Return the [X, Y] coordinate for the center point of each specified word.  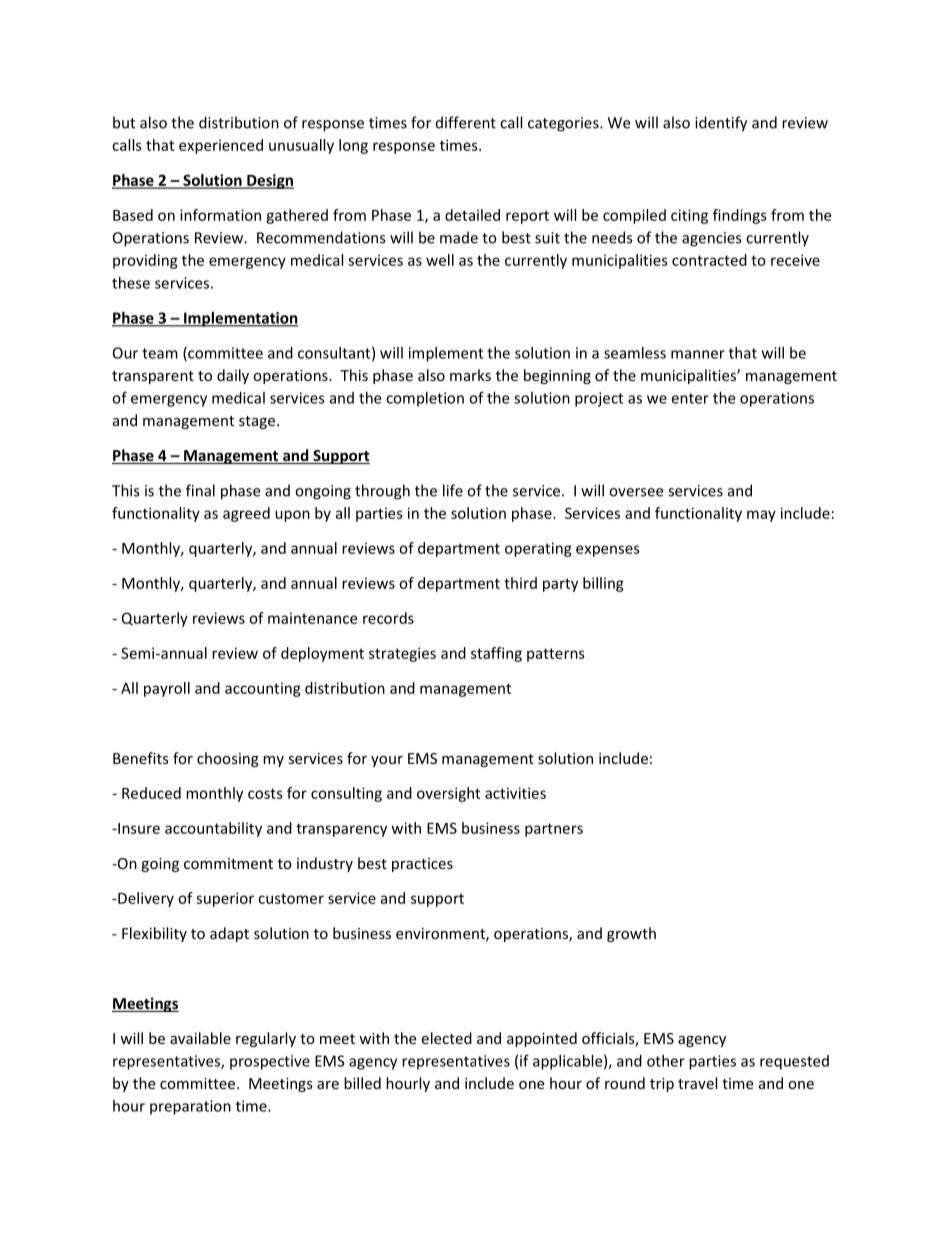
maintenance [312, 618]
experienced [221, 146]
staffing [496, 654]
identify [721, 124]
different [466, 122]
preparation [190, 1107]
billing [603, 584]
